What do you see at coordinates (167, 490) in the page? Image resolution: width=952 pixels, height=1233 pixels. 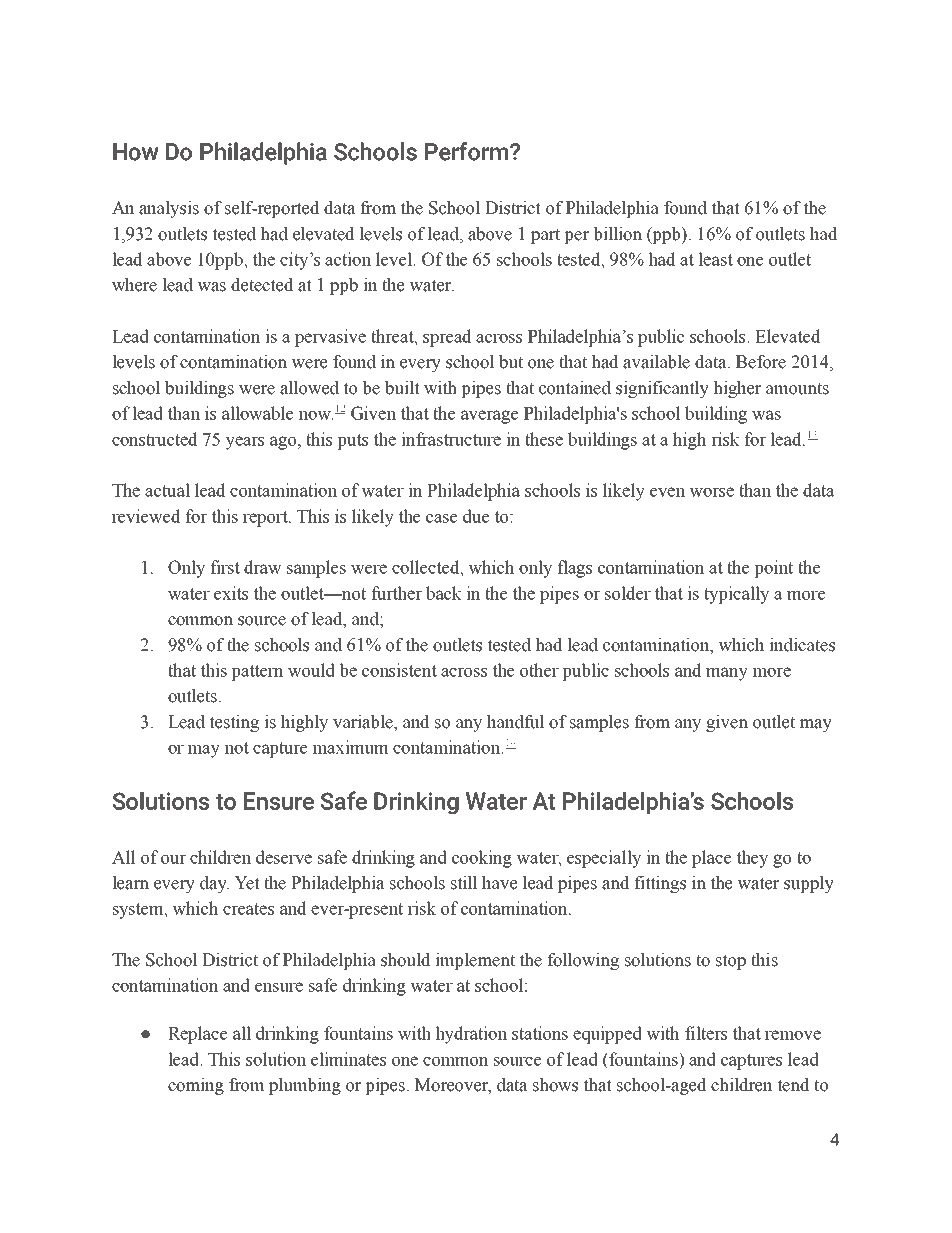 I see `actual` at bounding box center [167, 490].
